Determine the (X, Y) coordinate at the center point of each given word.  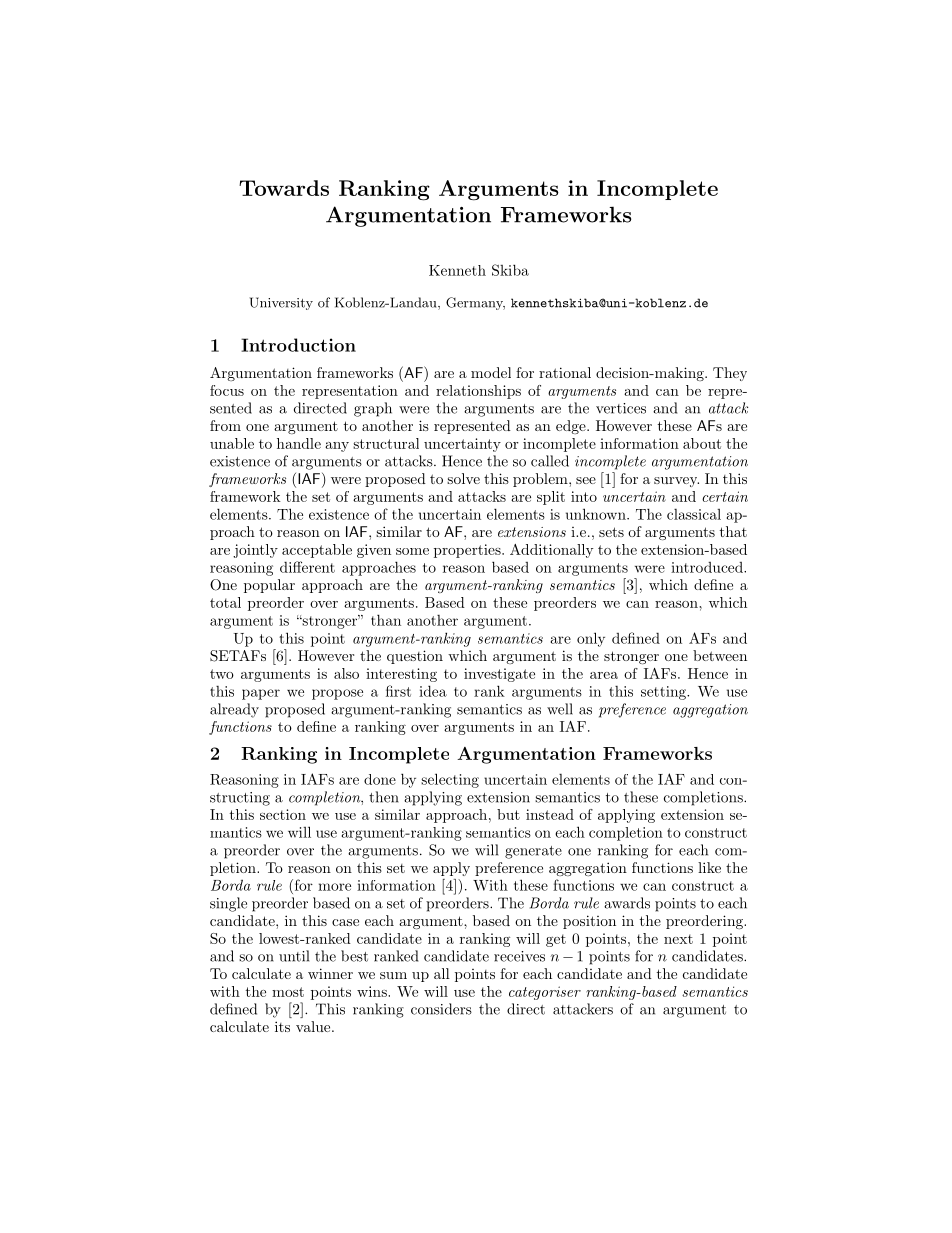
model (491, 372)
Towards (284, 188)
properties (468, 551)
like (709, 867)
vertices (621, 408)
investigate (499, 675)
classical (694, 514)
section (283, 814)
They (730, 374)
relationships (478, 392)
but (508, 814)
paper (261, 694)
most (288, 992)
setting (664, 693)
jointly (255, 551)
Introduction (298, 345)
